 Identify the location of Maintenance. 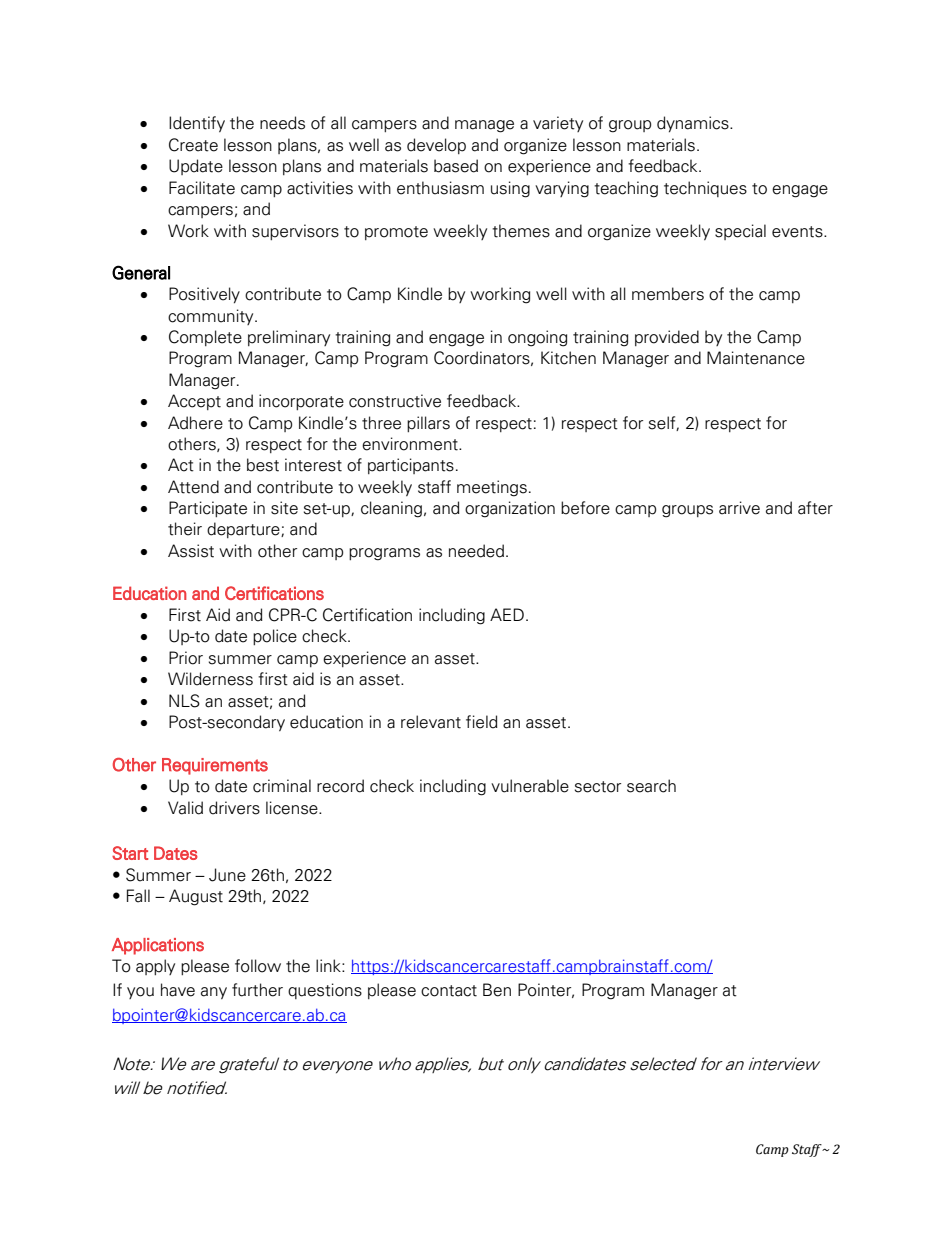
(756, 358).
